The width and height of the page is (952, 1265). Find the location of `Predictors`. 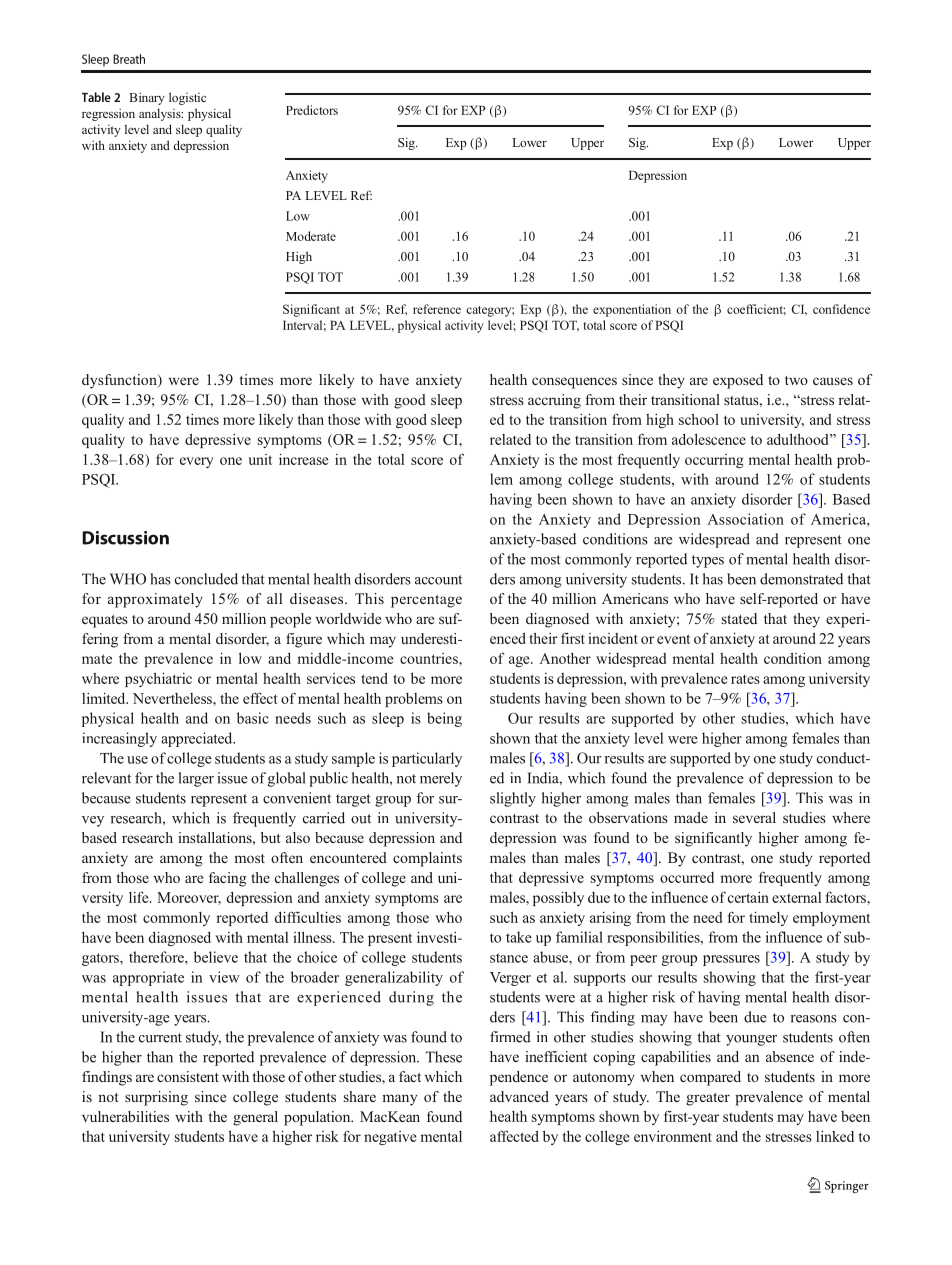

Predictors is located at coordinates (312, 110).
